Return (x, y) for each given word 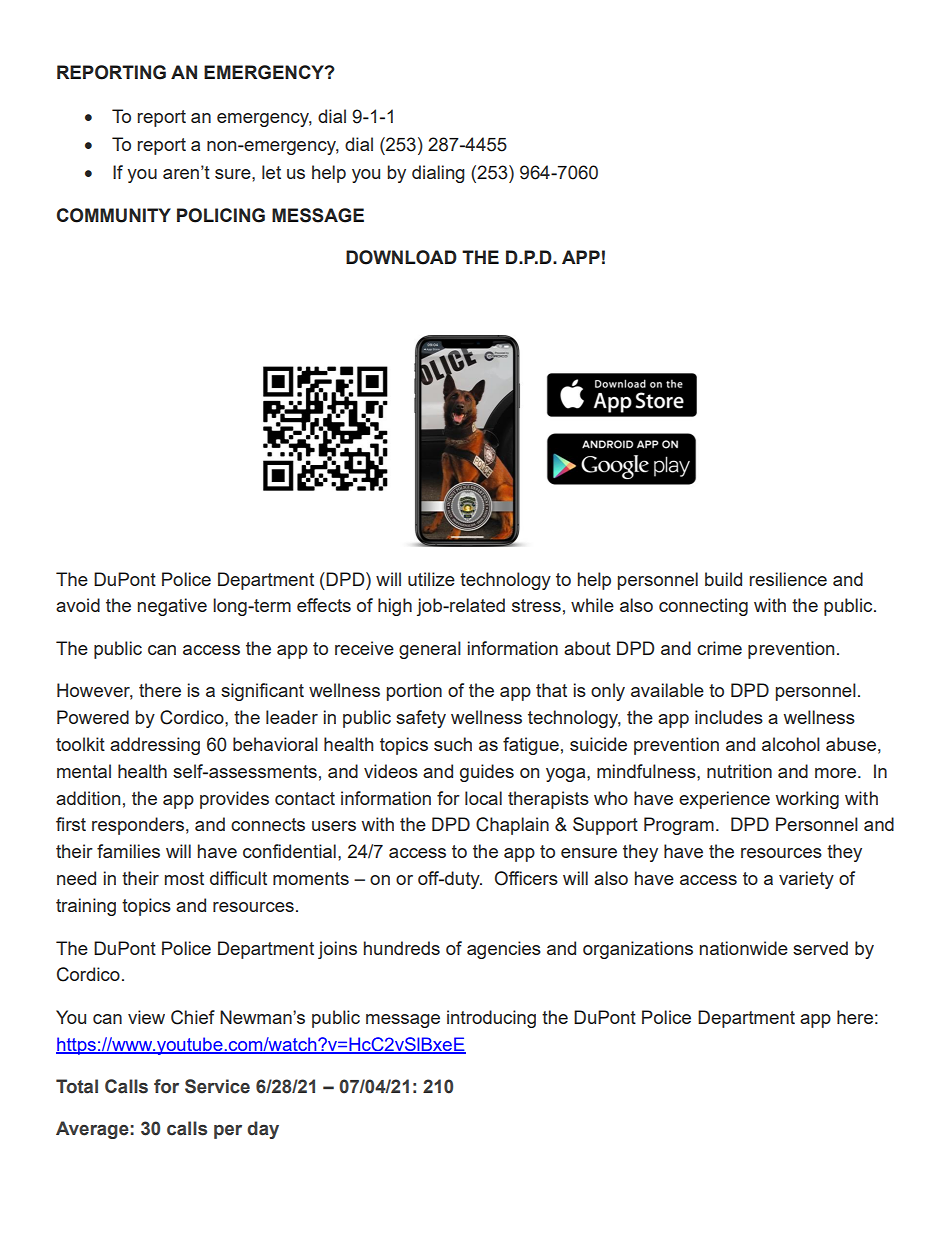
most (184, 878)
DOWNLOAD (401, 257)
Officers (526, 878)
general (430, 650)
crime (719, 648)
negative (172, 607)
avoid (78, 605)
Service (217, 1086)
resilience (788, 579)
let (271, 172)
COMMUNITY (114, 215)
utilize (431, 579)
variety (806, 880)
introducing (491, 1019)
